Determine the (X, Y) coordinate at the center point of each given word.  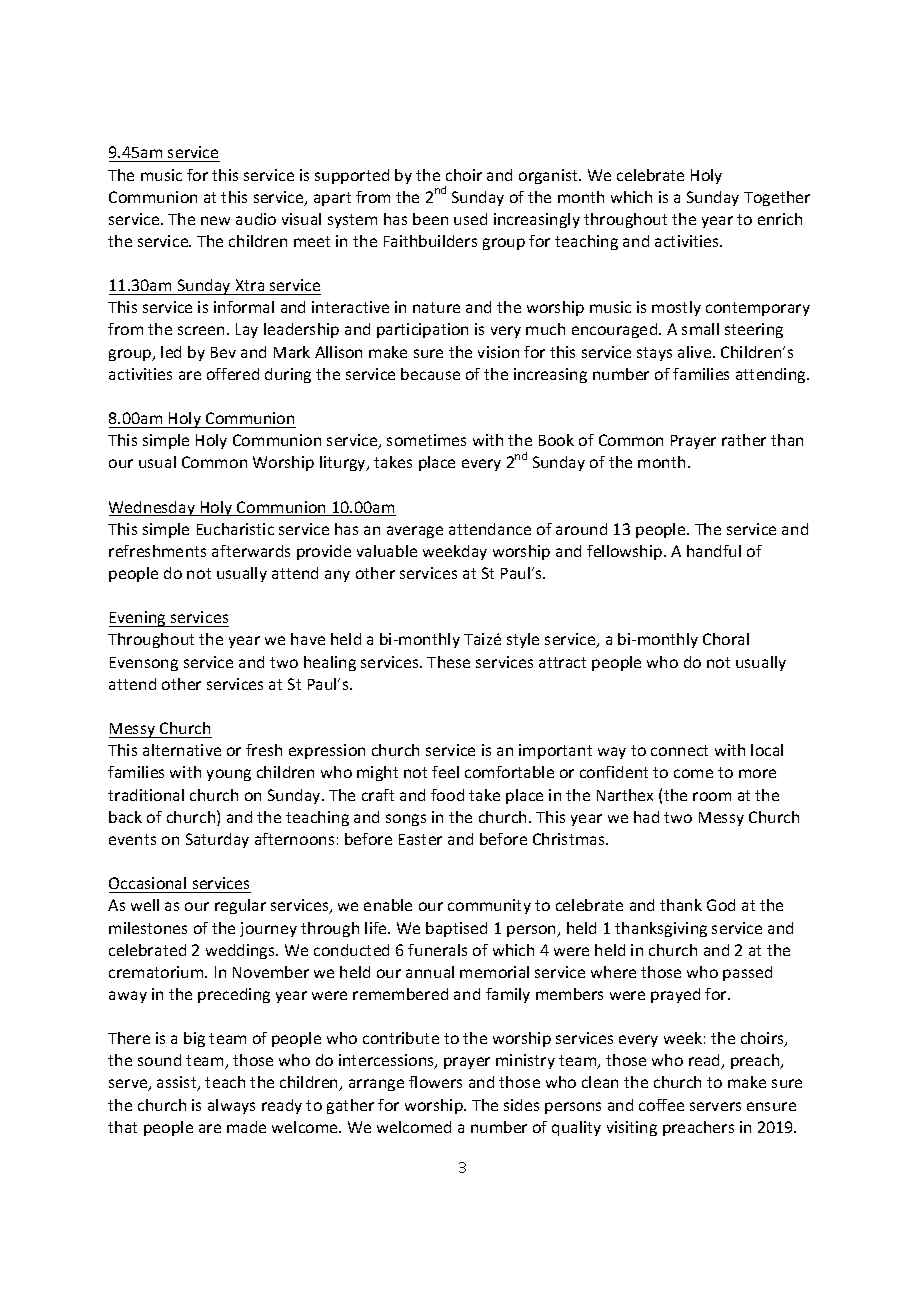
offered (233, 374)
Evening (138, 619)
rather (744, 440)
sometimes (426, 440)
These (448, 662)
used (470, 219)
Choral (726, 639)
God (721, 905)
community (489, 906)
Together (777, 198)
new (215, 220)
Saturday (217, 840)
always (231, 1106)
